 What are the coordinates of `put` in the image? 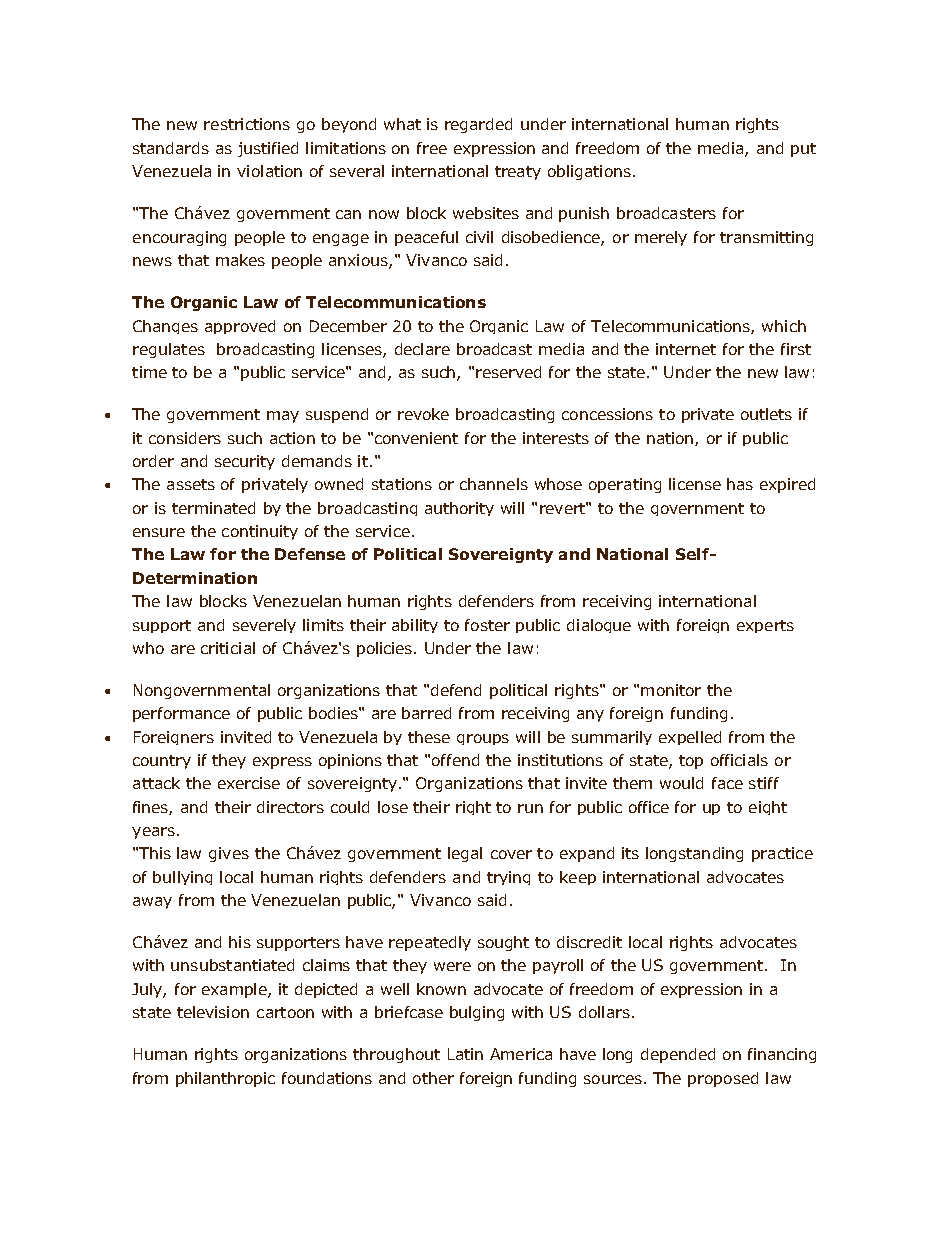 It's located at (803, 150).
